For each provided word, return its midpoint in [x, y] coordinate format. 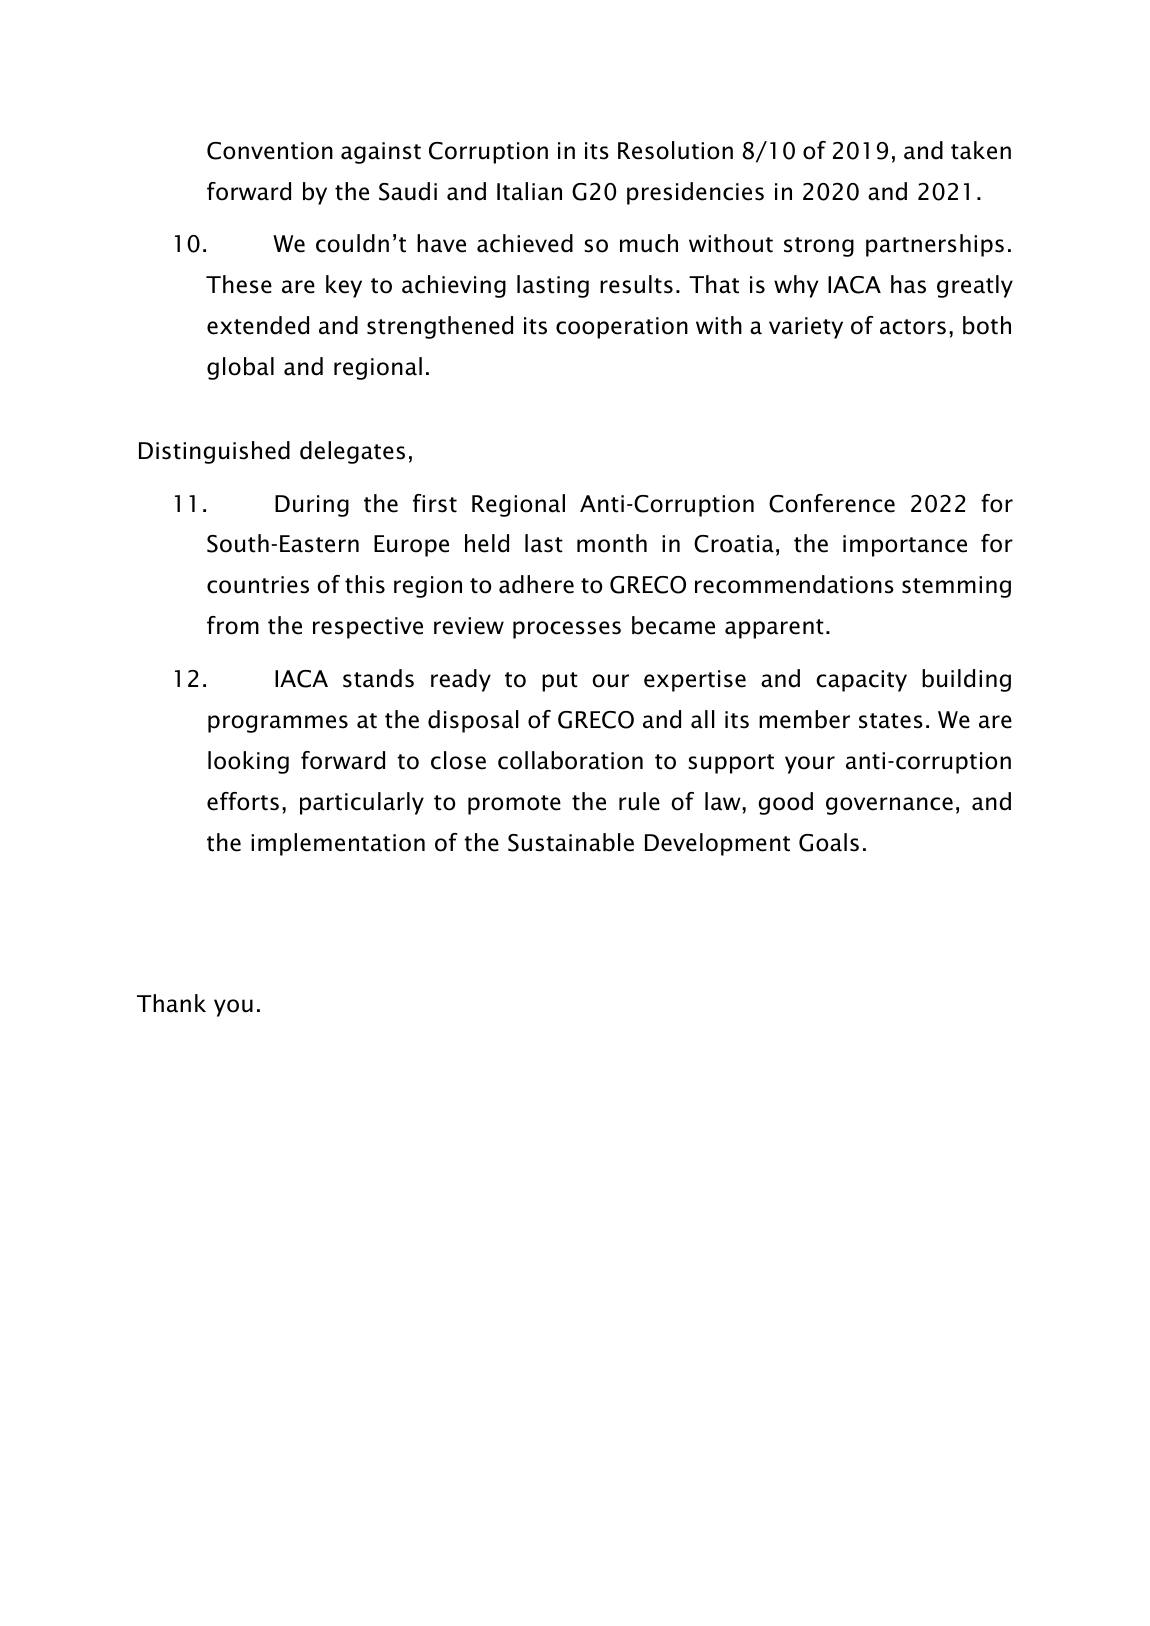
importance [905, 546]
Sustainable [571, 842]
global [240, 368]
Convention [270, 151]
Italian [529, 191]
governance [889, 806]
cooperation [622, 328]
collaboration [570, 760]
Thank [171, 1003]
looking [248, 762]
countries [258, 585]
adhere [536, 584]
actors [913, 327]
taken [981, 150]
